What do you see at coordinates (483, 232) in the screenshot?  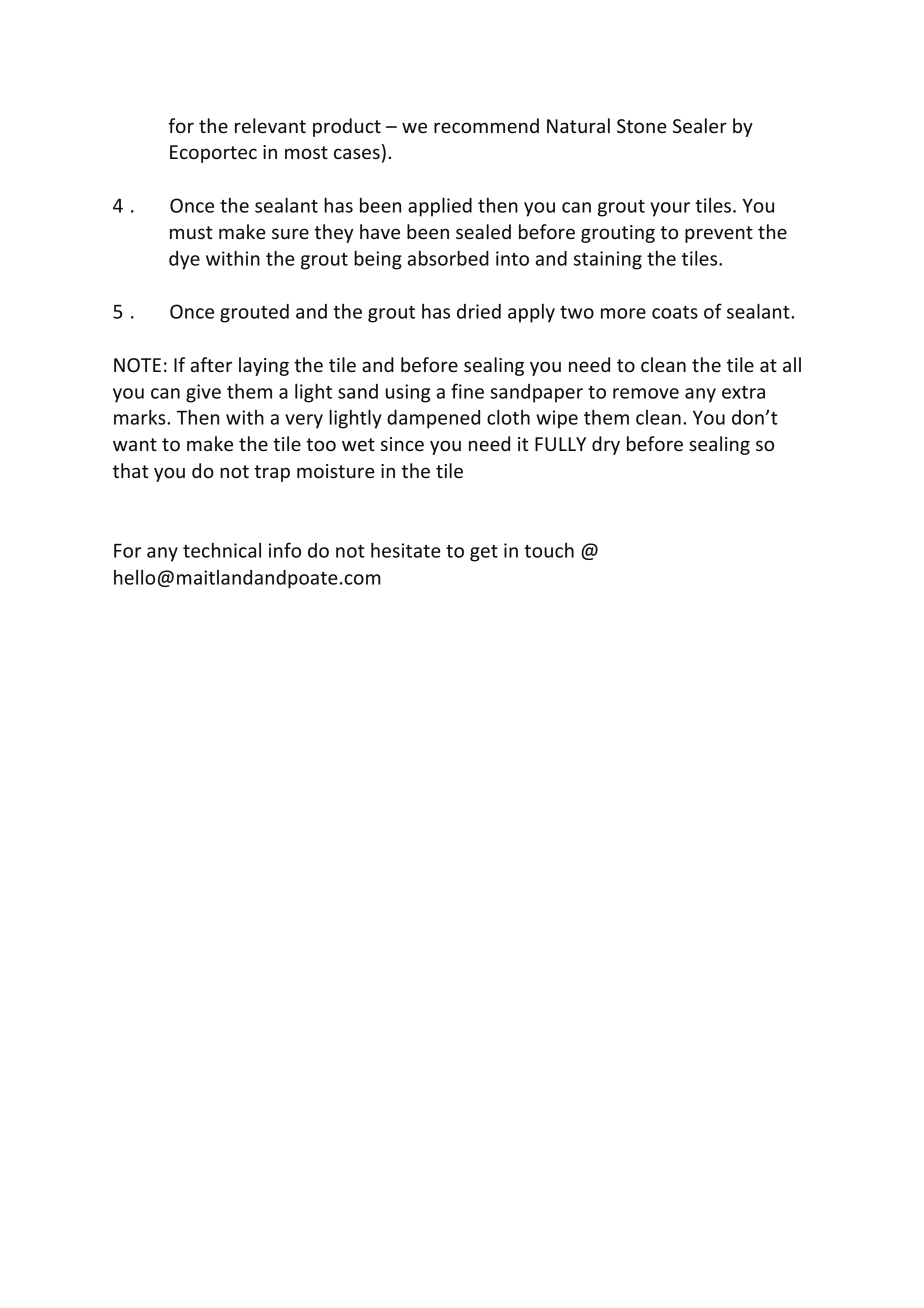 I see `sealed` at bounding box center [483, 232].
